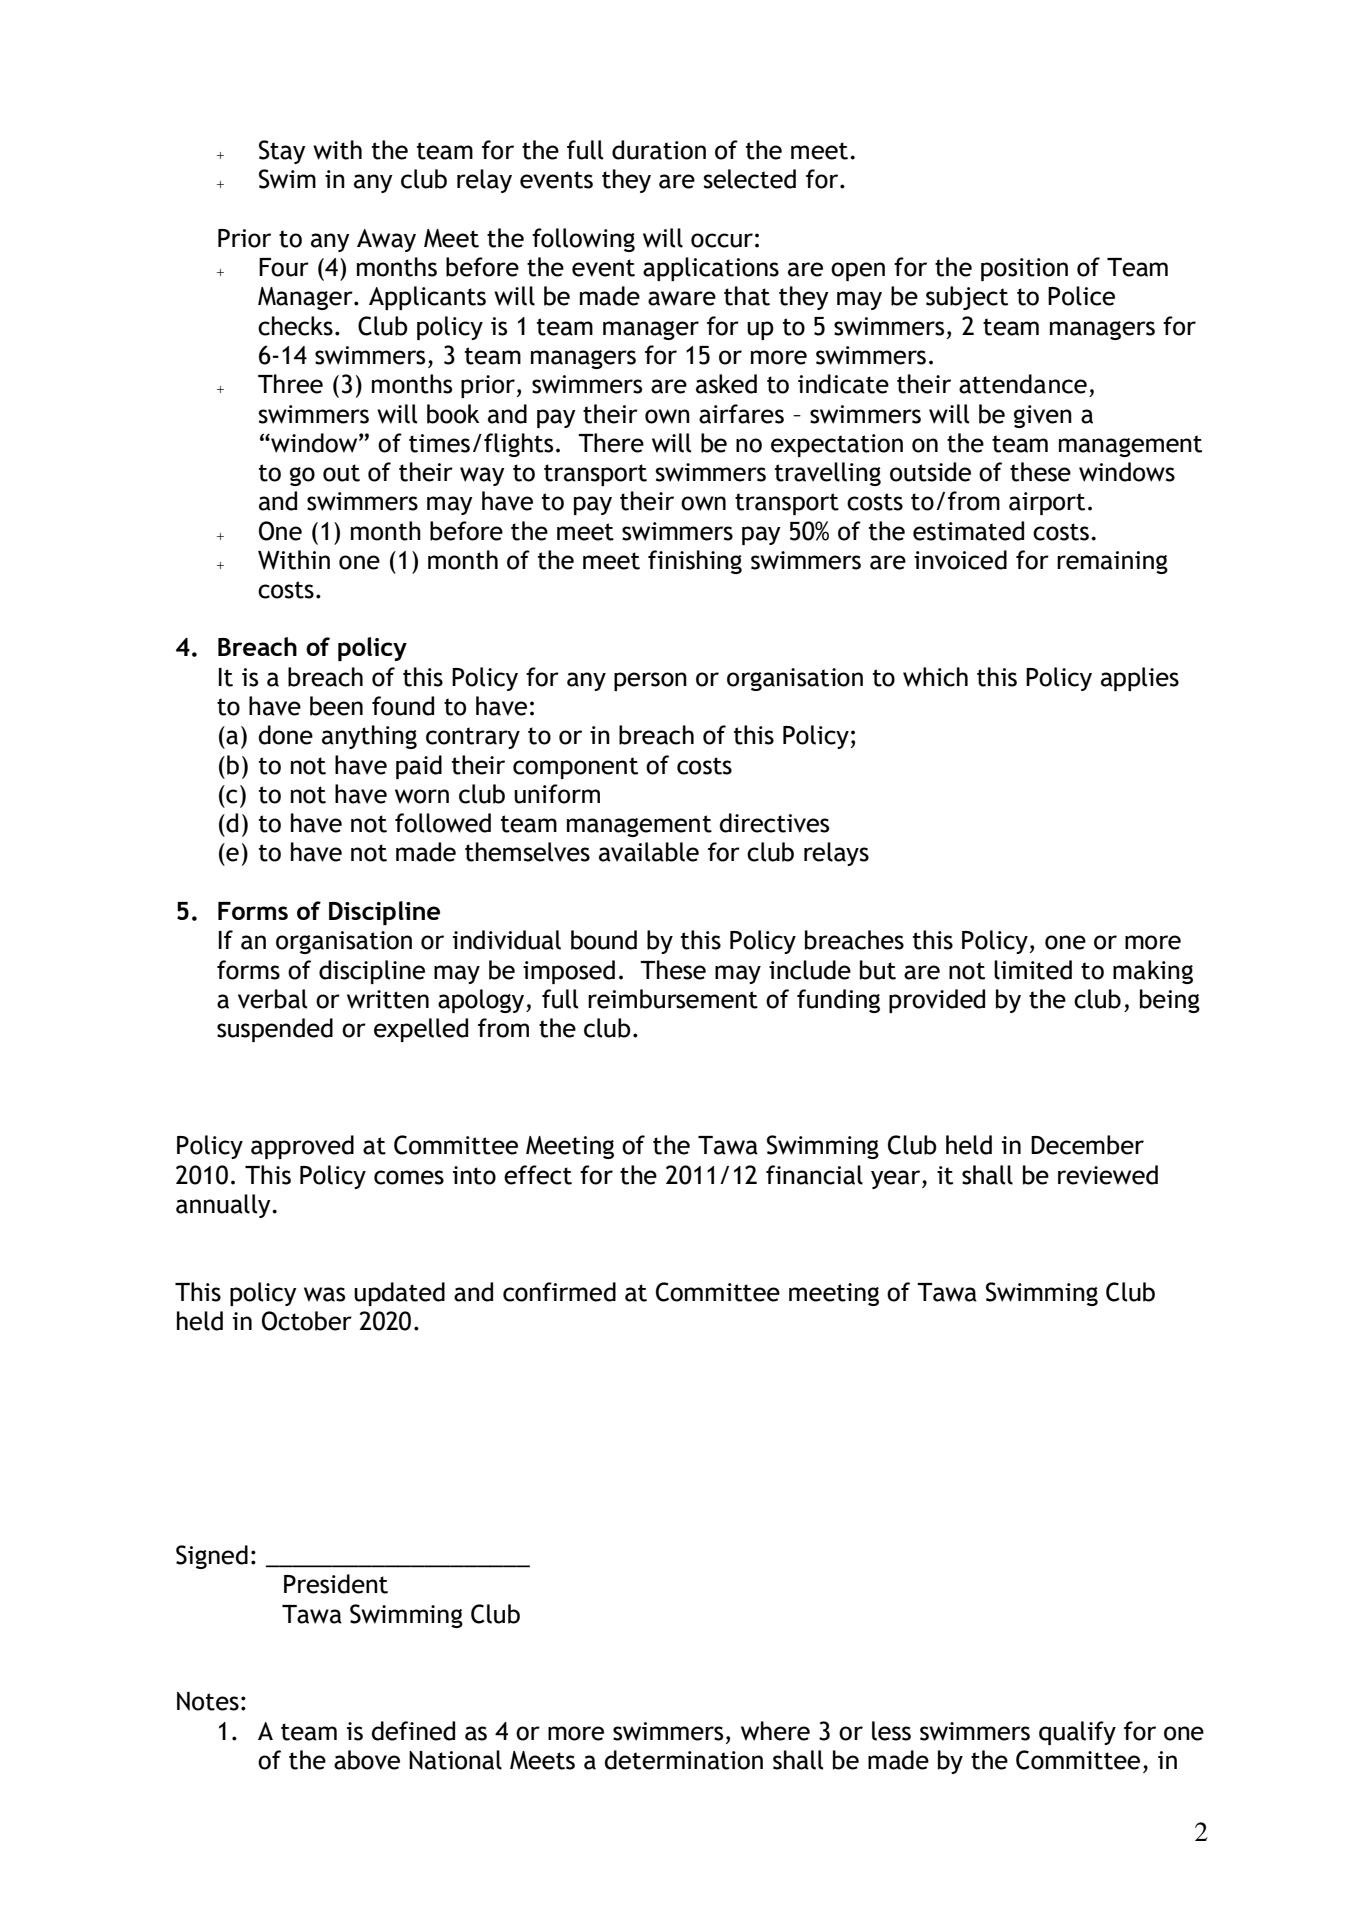 The width and height of the screenshot is (1364, 1929). Describe the element at coordinates (282, 152) in the screenshot. I see `Stay` at that location.
